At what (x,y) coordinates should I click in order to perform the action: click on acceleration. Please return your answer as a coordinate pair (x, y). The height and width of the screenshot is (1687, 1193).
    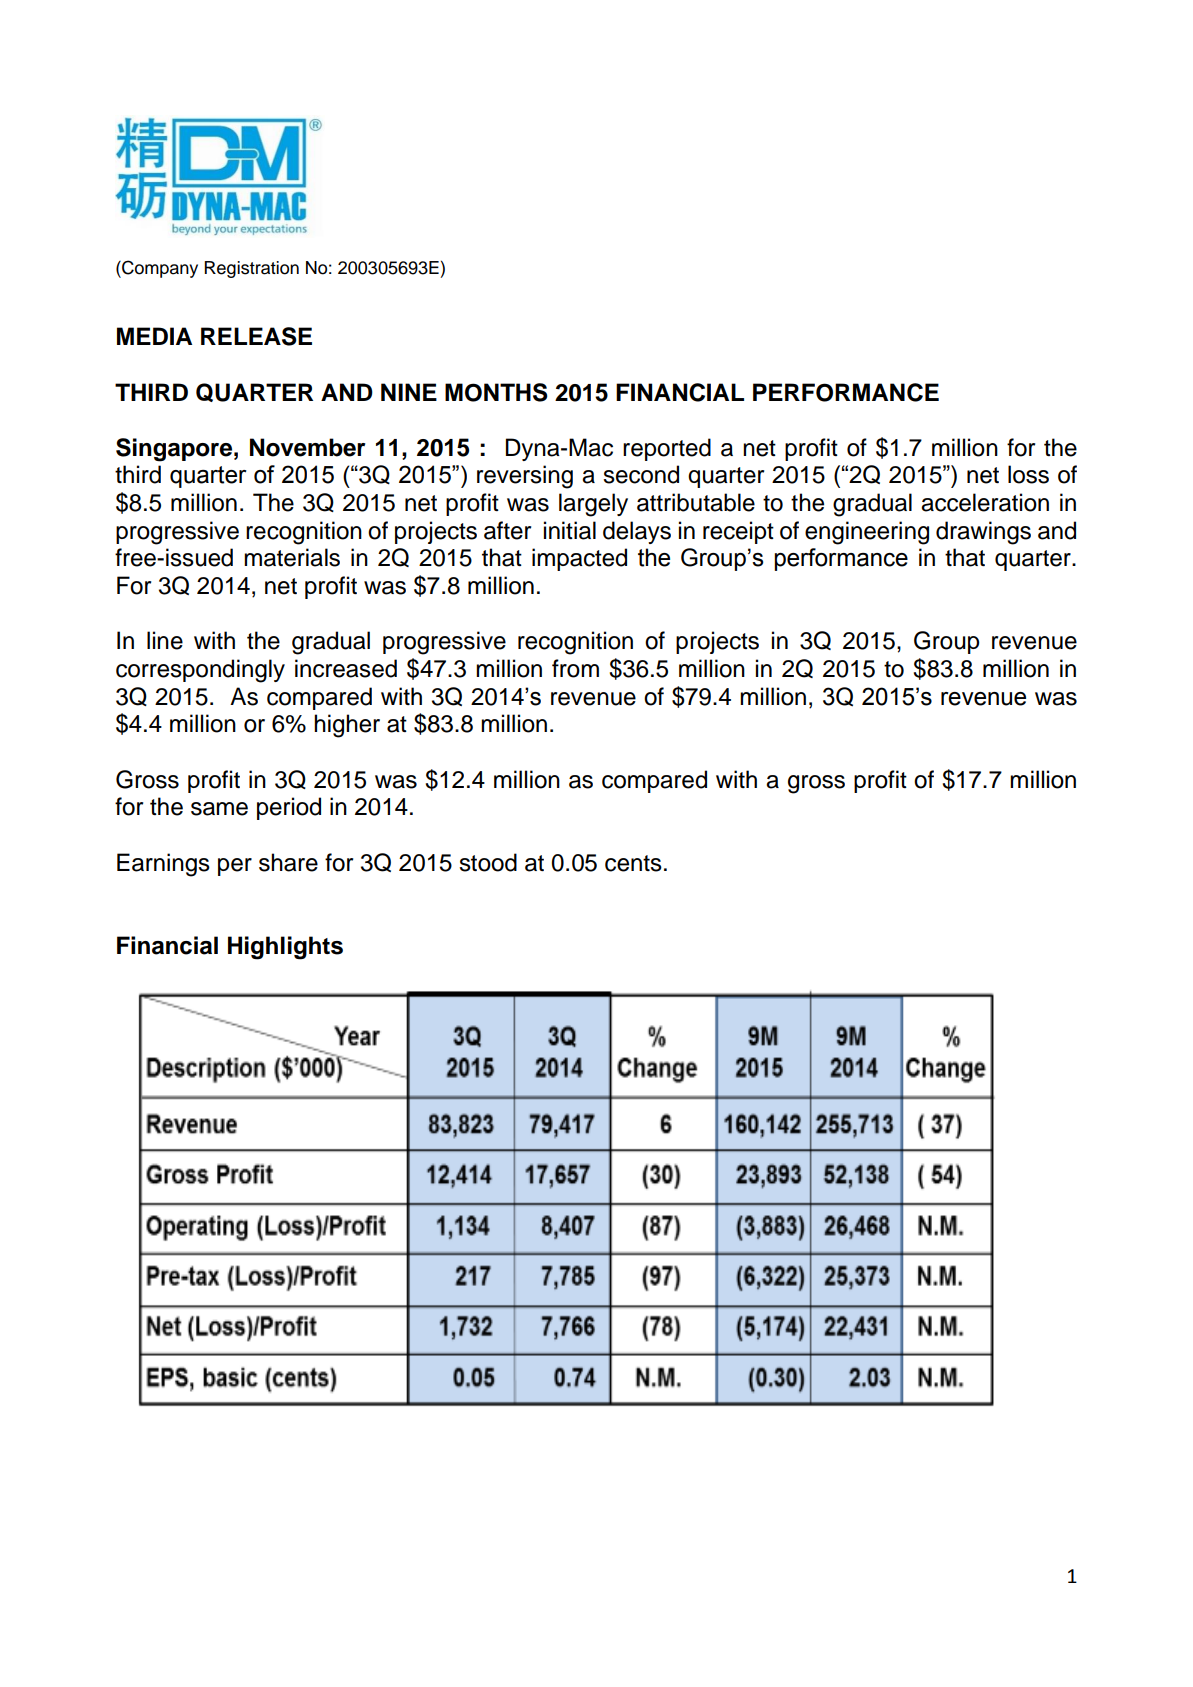
    Looking at the image, I should click on (985, 502).
